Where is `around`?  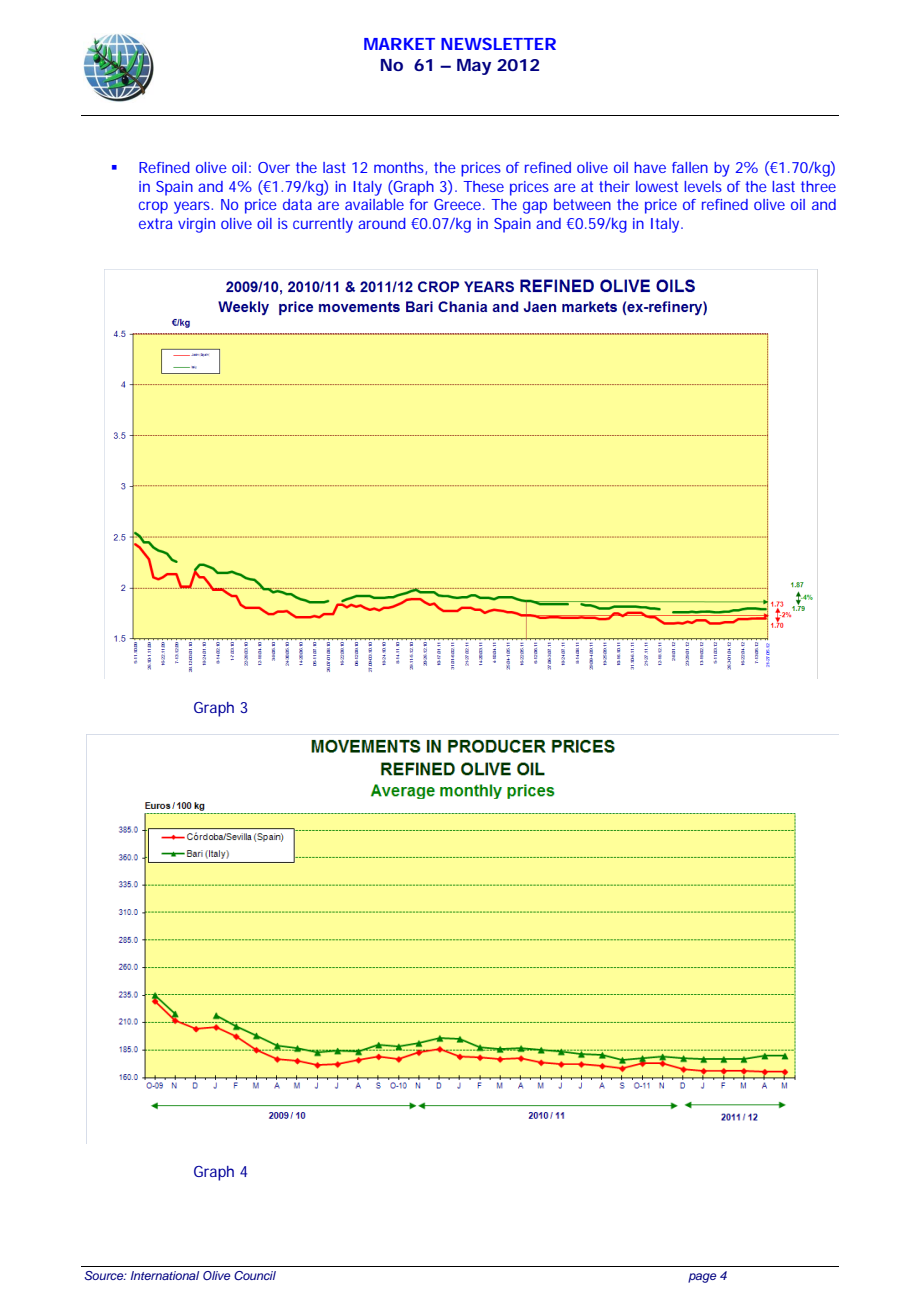 around is located at coordinates (382, 223).
